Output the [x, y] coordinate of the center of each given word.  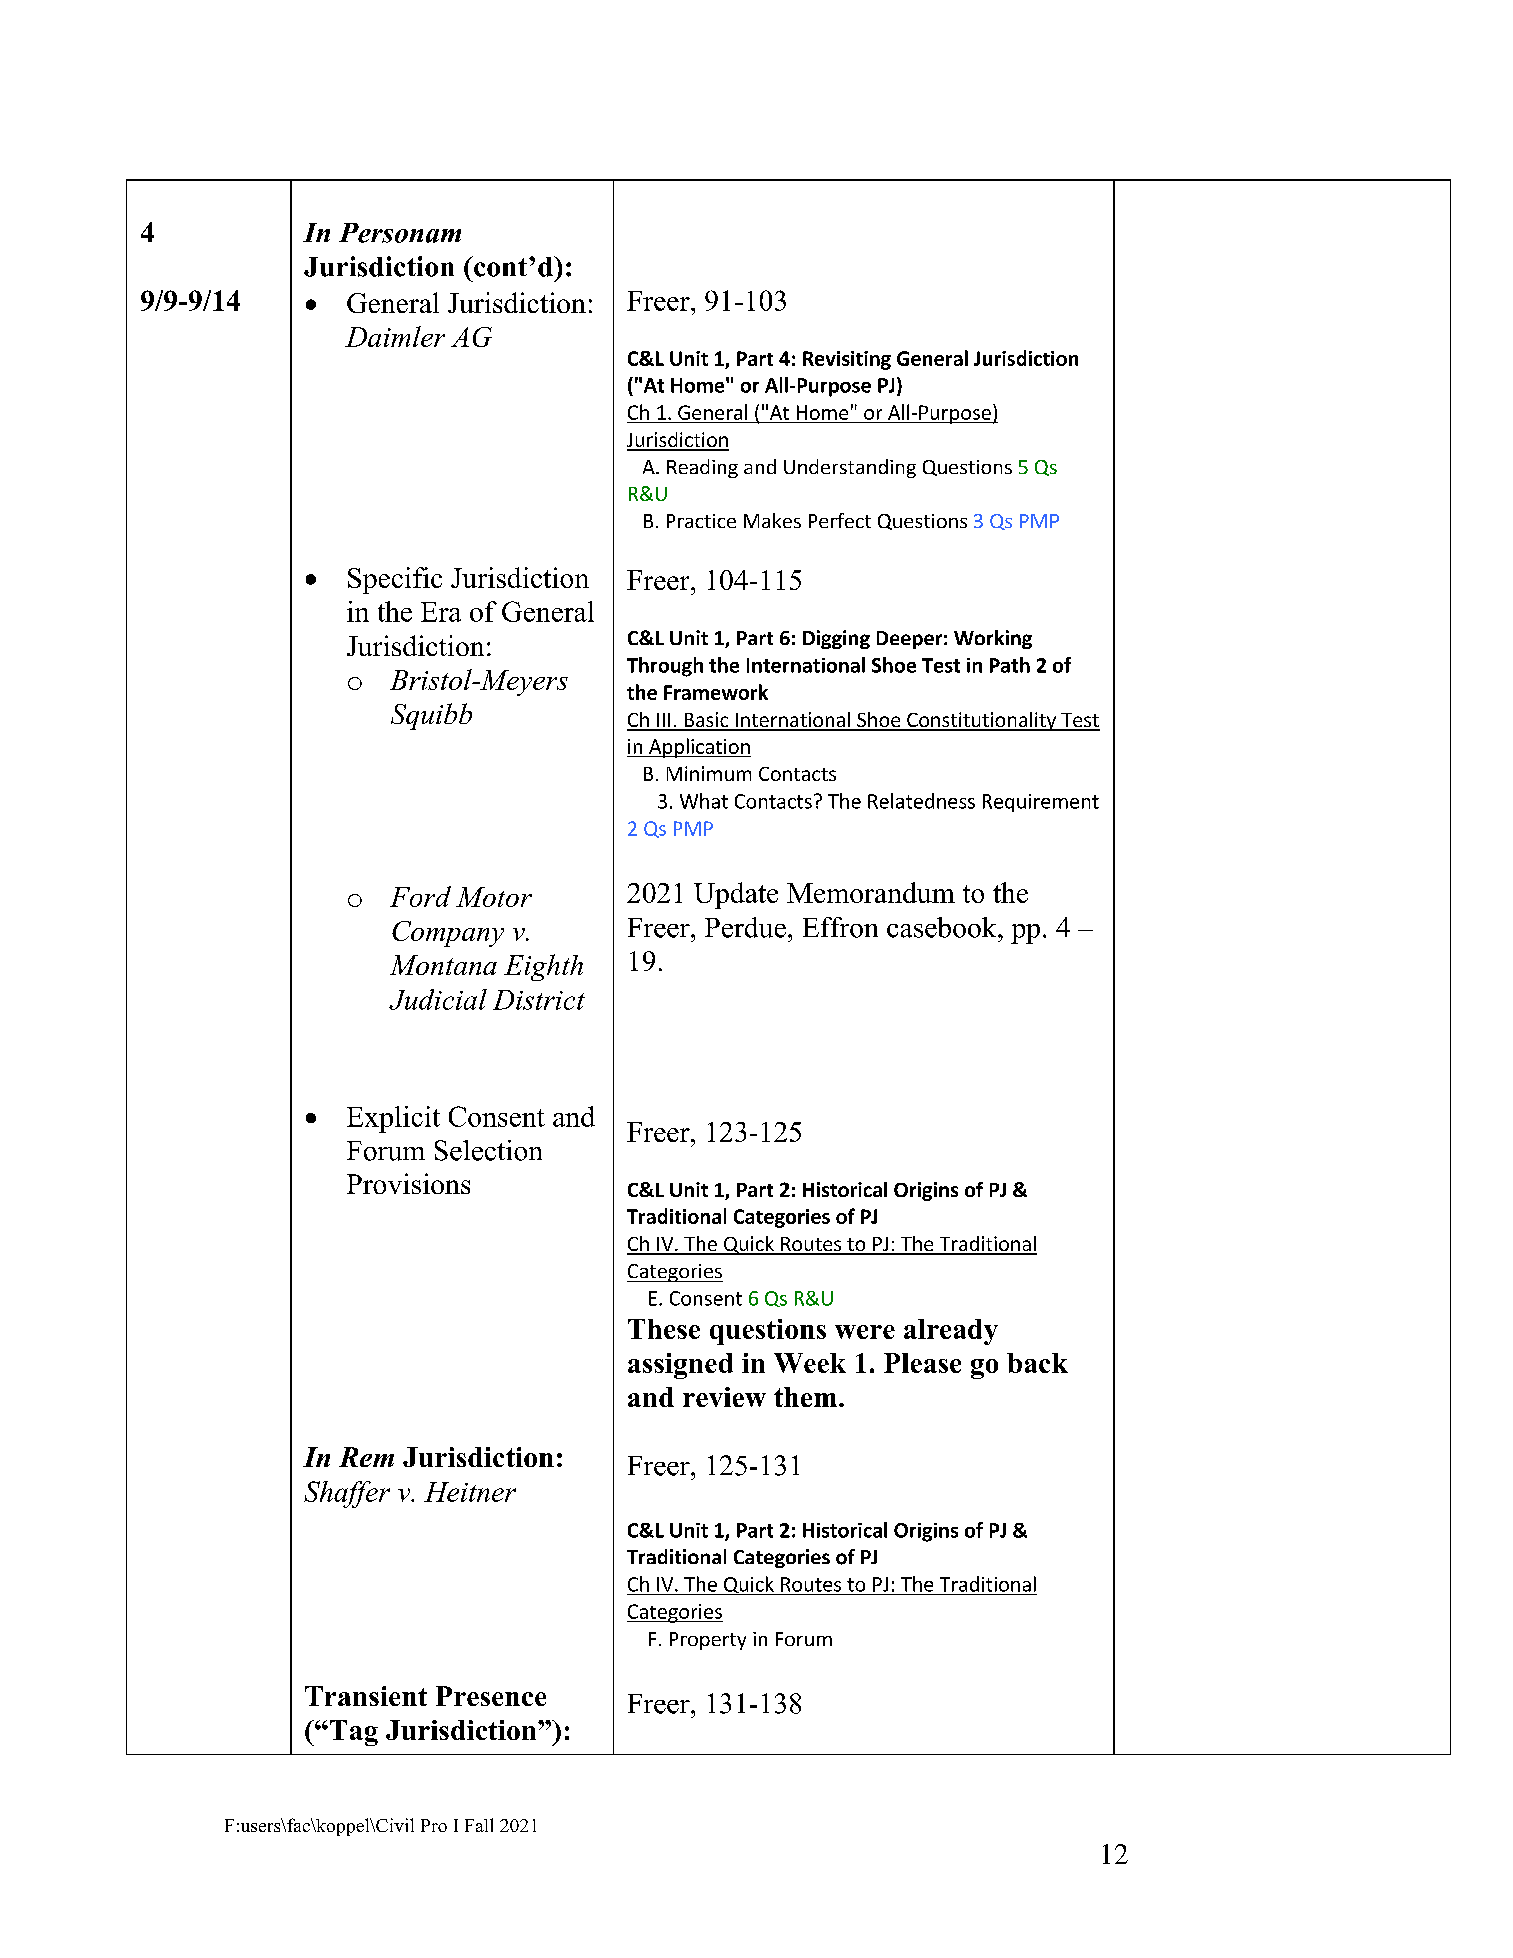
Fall [479, 1825]
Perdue [745, 927]
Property [708, 1641]
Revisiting [847, 360]
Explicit [393, 1119]
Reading [702, 468]
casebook [943, 927]
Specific [395, 580]
